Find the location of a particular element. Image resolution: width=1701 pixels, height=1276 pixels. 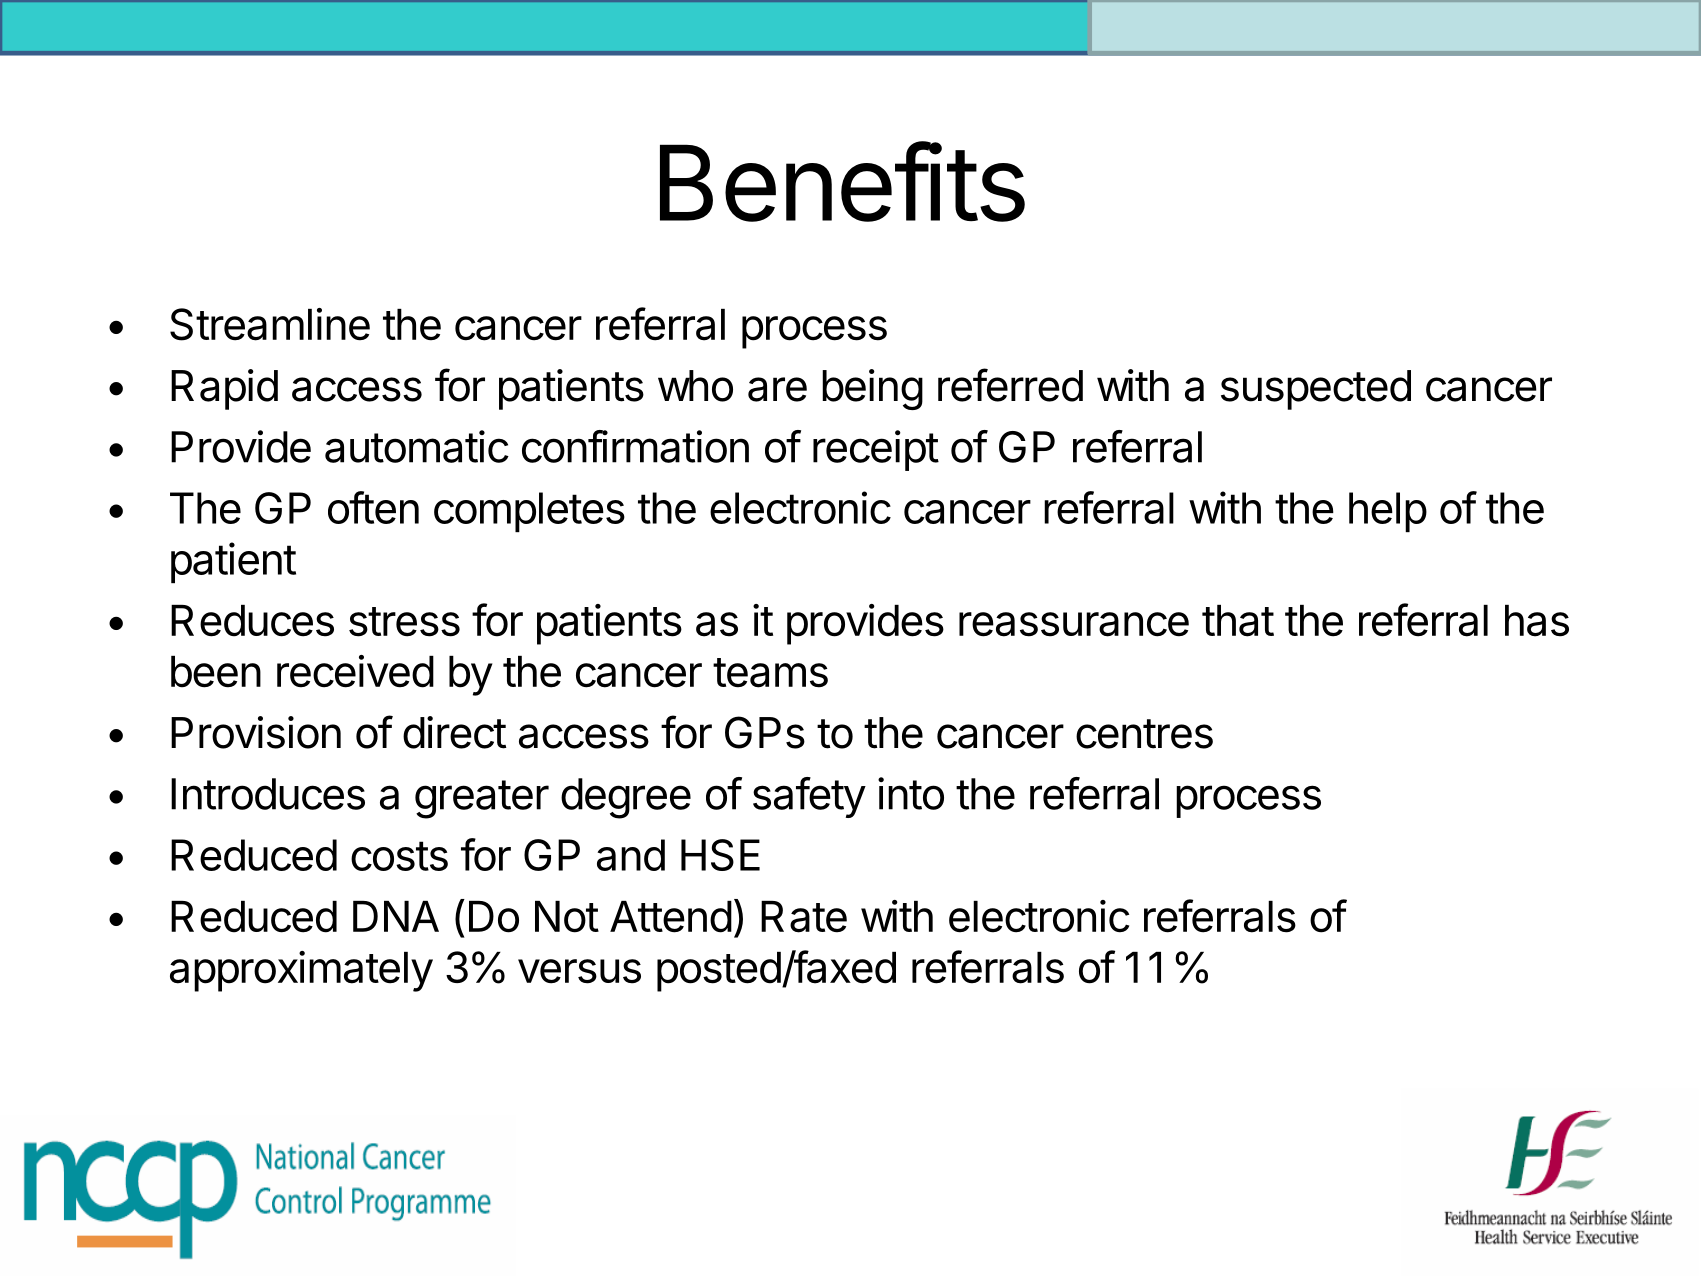

receipt is located at coordinates (876, 450).
